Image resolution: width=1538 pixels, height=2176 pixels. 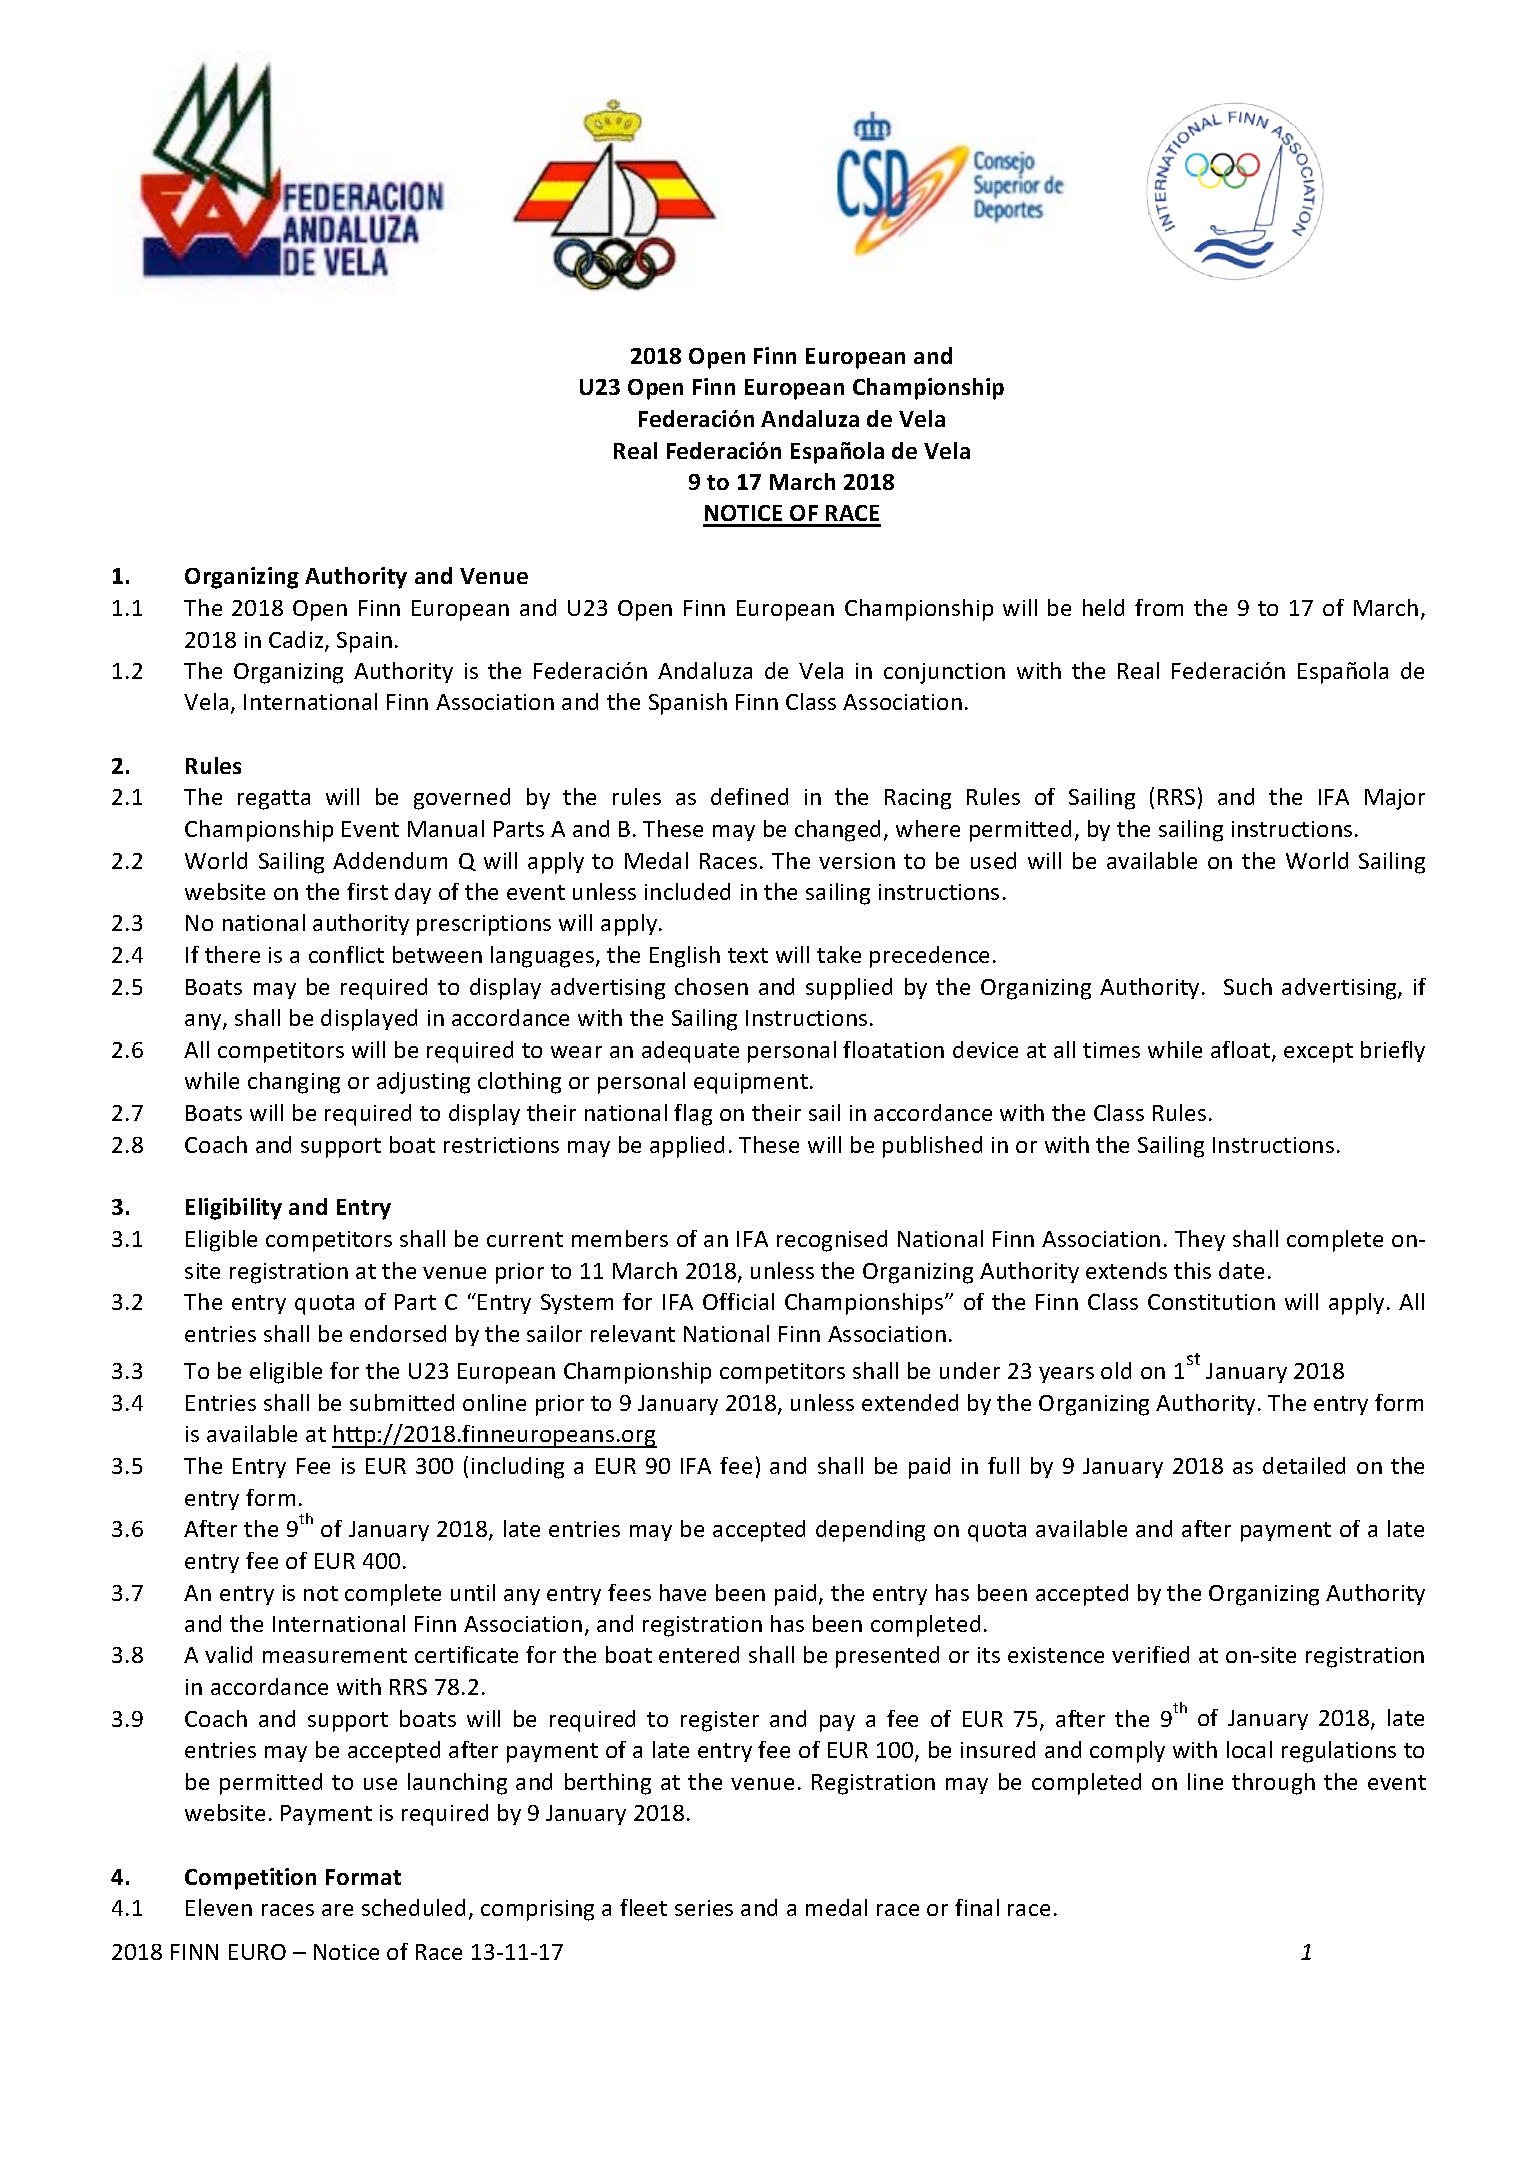 What do you see at coordinates (337, 1910) in the image?
I see `are` at bounding box center [337, 1910].
